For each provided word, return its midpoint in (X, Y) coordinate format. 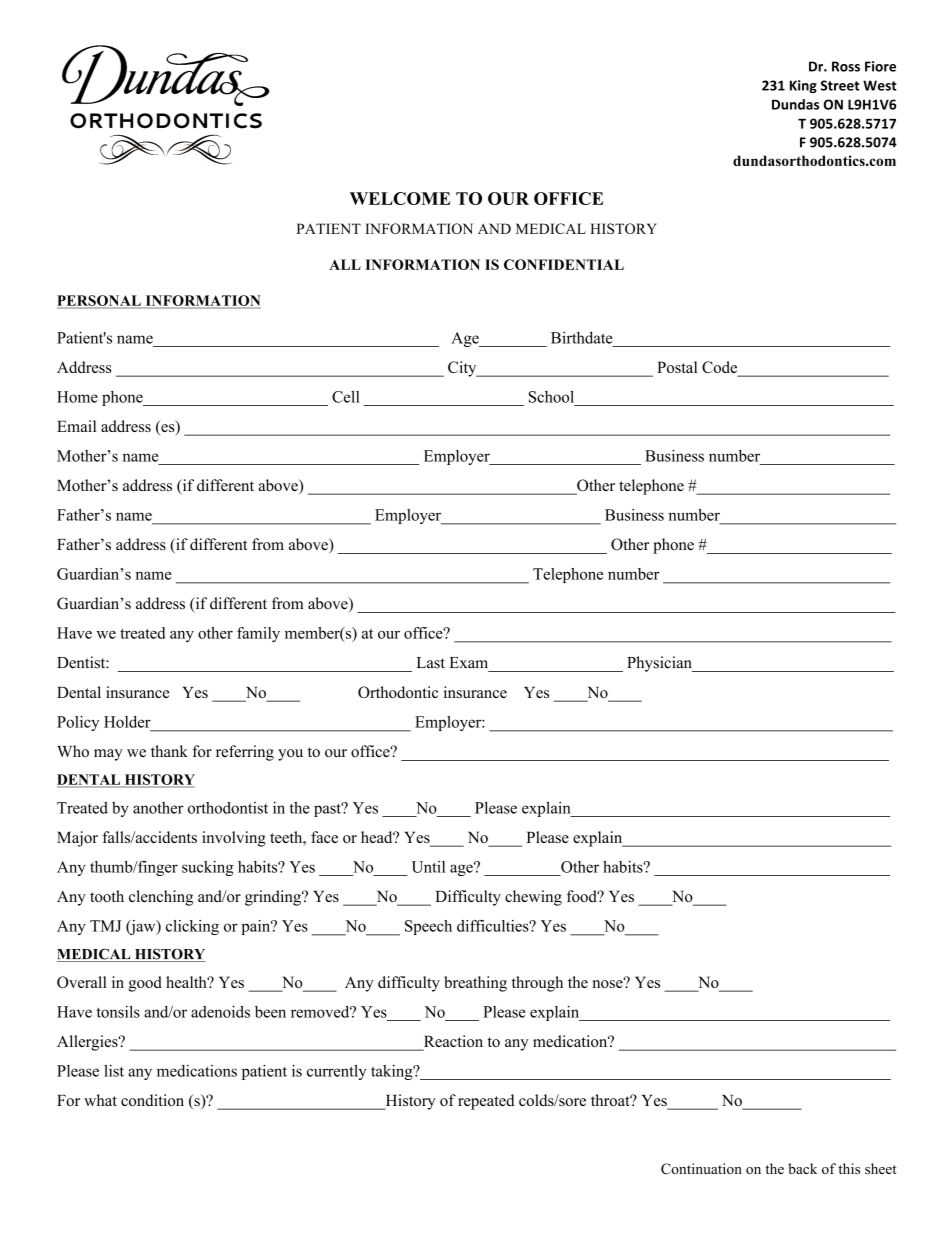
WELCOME (400, 198)
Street (840, 85)
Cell (346, 397)
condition (152, 1100)
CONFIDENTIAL (564, 264)
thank (169, 751)
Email (76, 426)
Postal (677, 367)
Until (428, 867)
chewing (533, 898)
